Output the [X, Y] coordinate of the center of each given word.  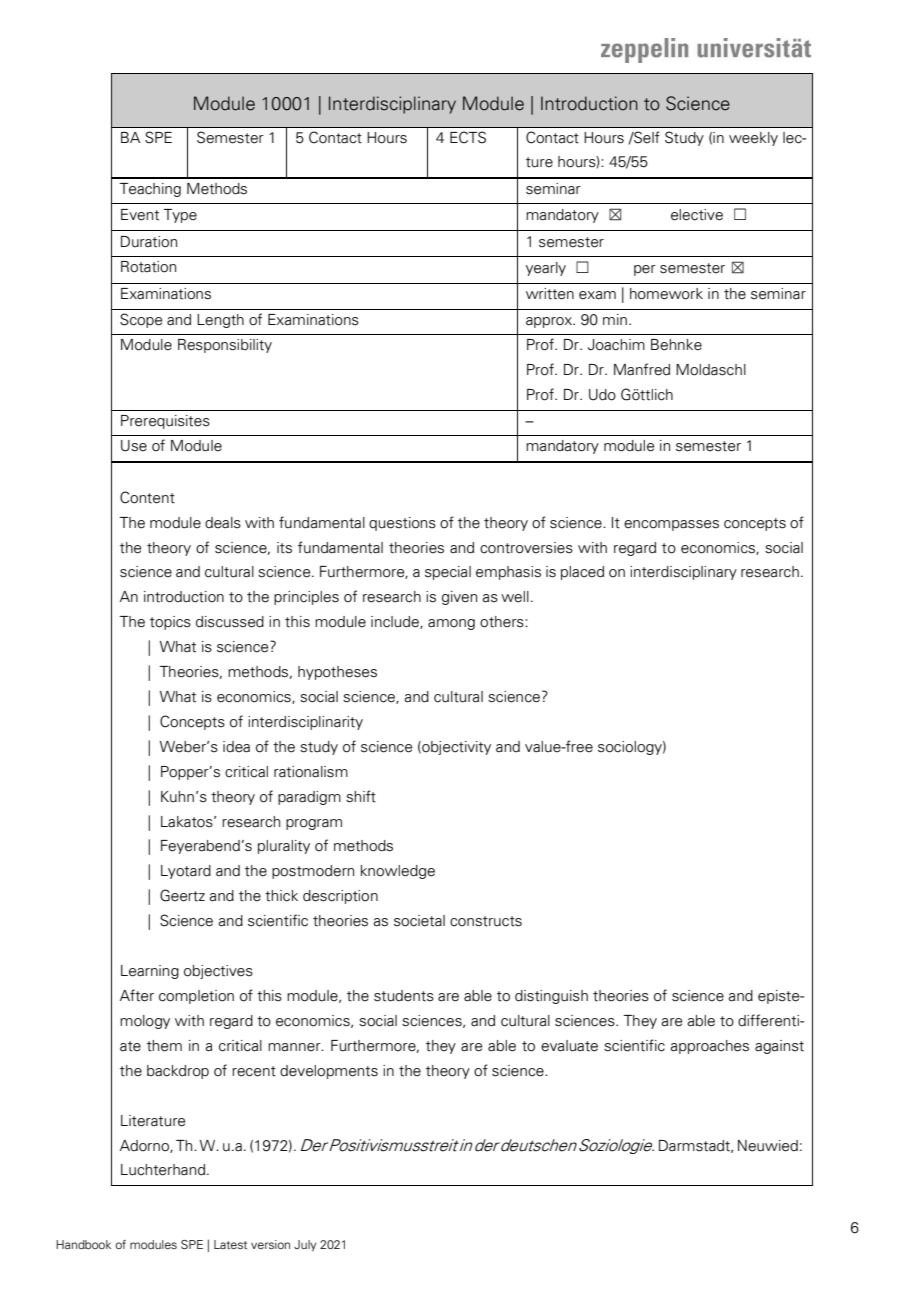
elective [697, 215]
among [451, 624]
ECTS [468, 137]
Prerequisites [165, 422]
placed [582, 573]
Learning [150, 972]
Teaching [150, 190]
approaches [709, 1047]
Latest [230, 1244]
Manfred [642, 369]
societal [419, 921]
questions [402, 524]
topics [170, 623]
